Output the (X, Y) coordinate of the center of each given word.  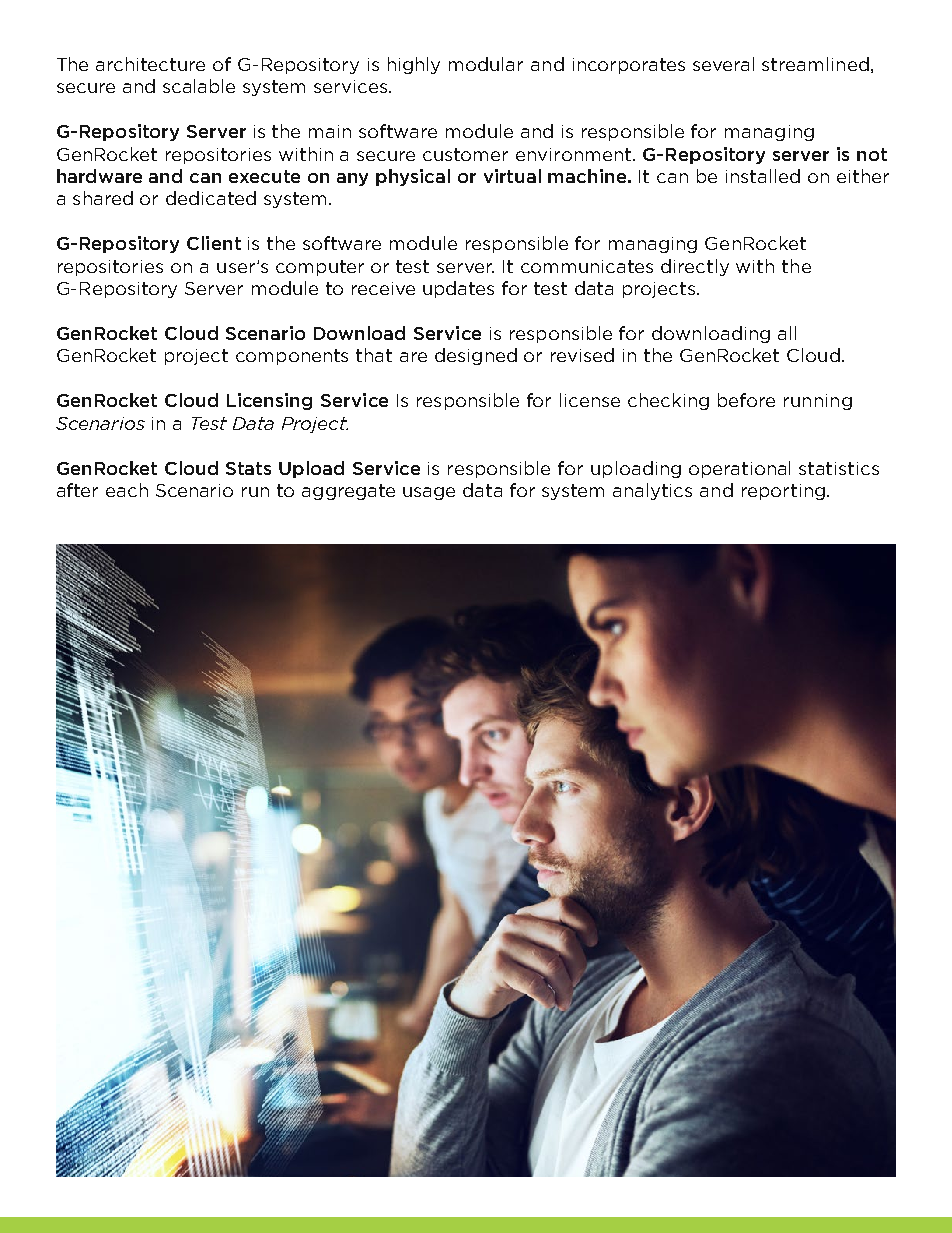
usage (429, 493)
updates (458, 289)
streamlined (815, 64)
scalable (199, 86)
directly (695, 267)
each (127, 490)
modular (486, 64)
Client (214, 243)
